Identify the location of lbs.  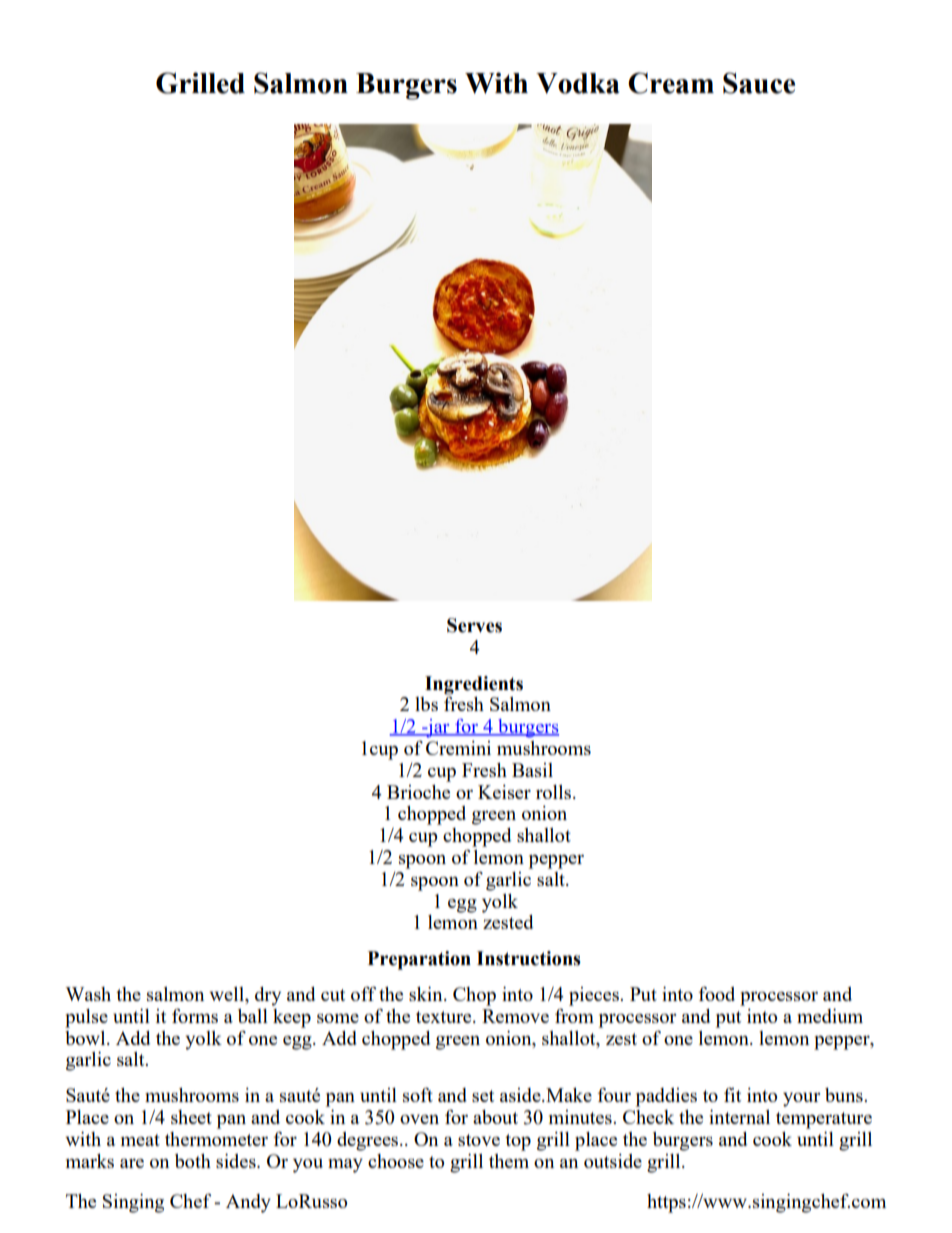
(426, 704).
